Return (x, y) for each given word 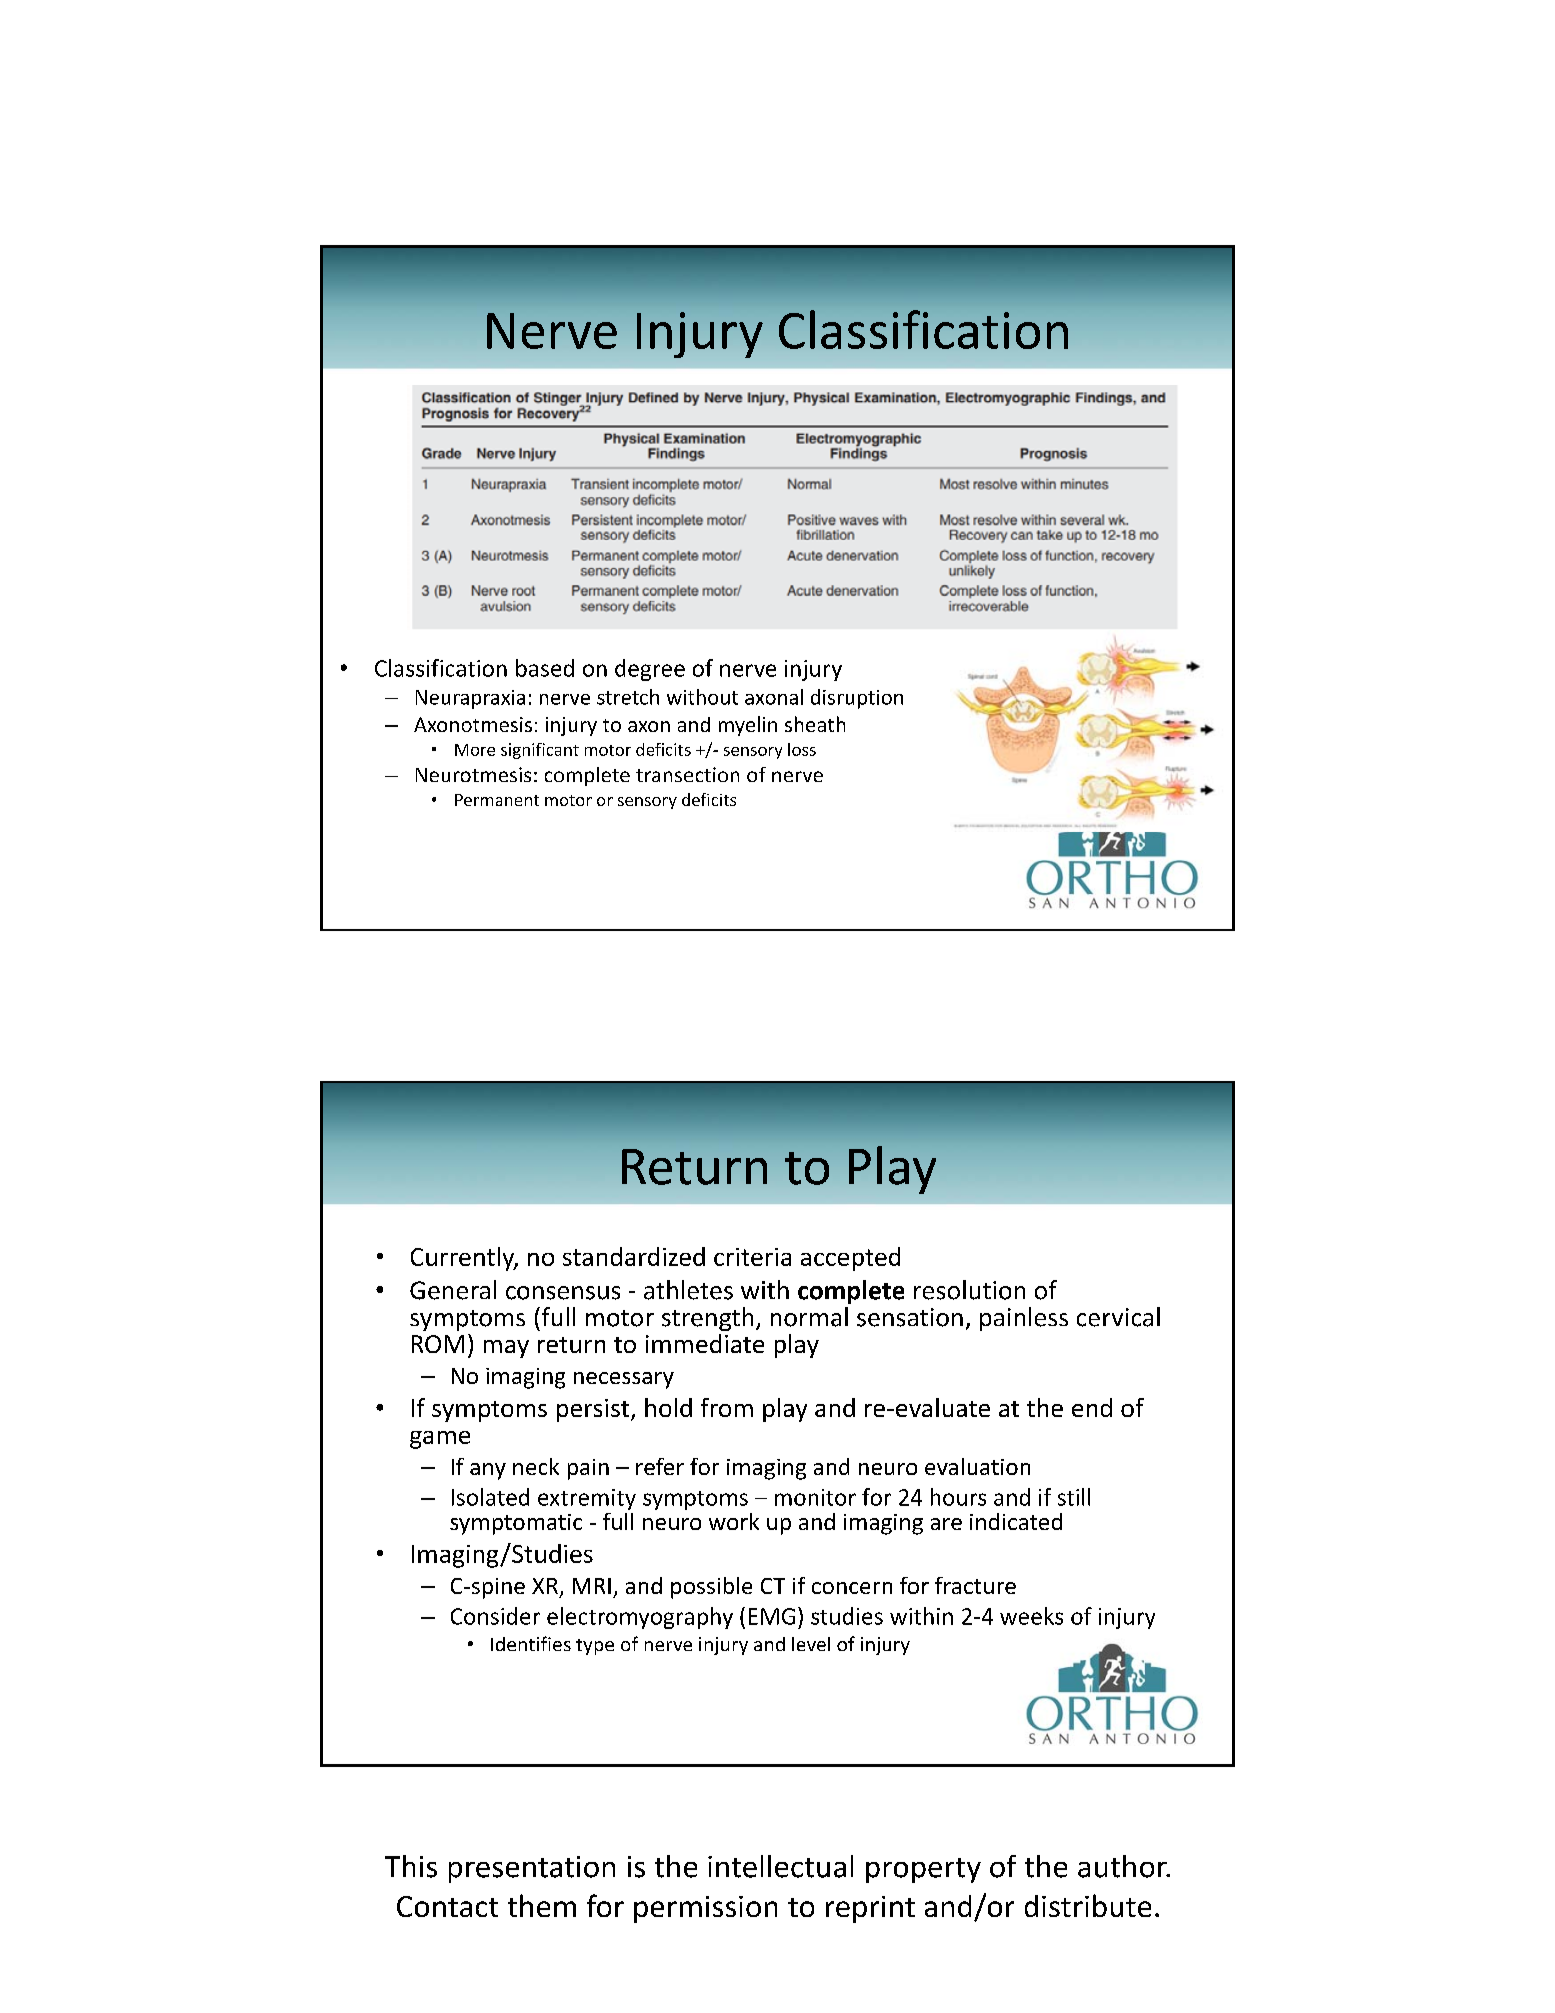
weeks (1031, 1616)
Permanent (497, 800)
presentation (532, 1869)
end (1092, 1407)
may (506, 1349)
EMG (772, 1616)
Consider (495, 1616)
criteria (752, 1257)
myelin (748, 726)
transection (687, 774)
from (727, 1407)
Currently (464, 1259)
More (475, 750)
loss (802, 749)
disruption (857, 699)
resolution (969, 1290)
